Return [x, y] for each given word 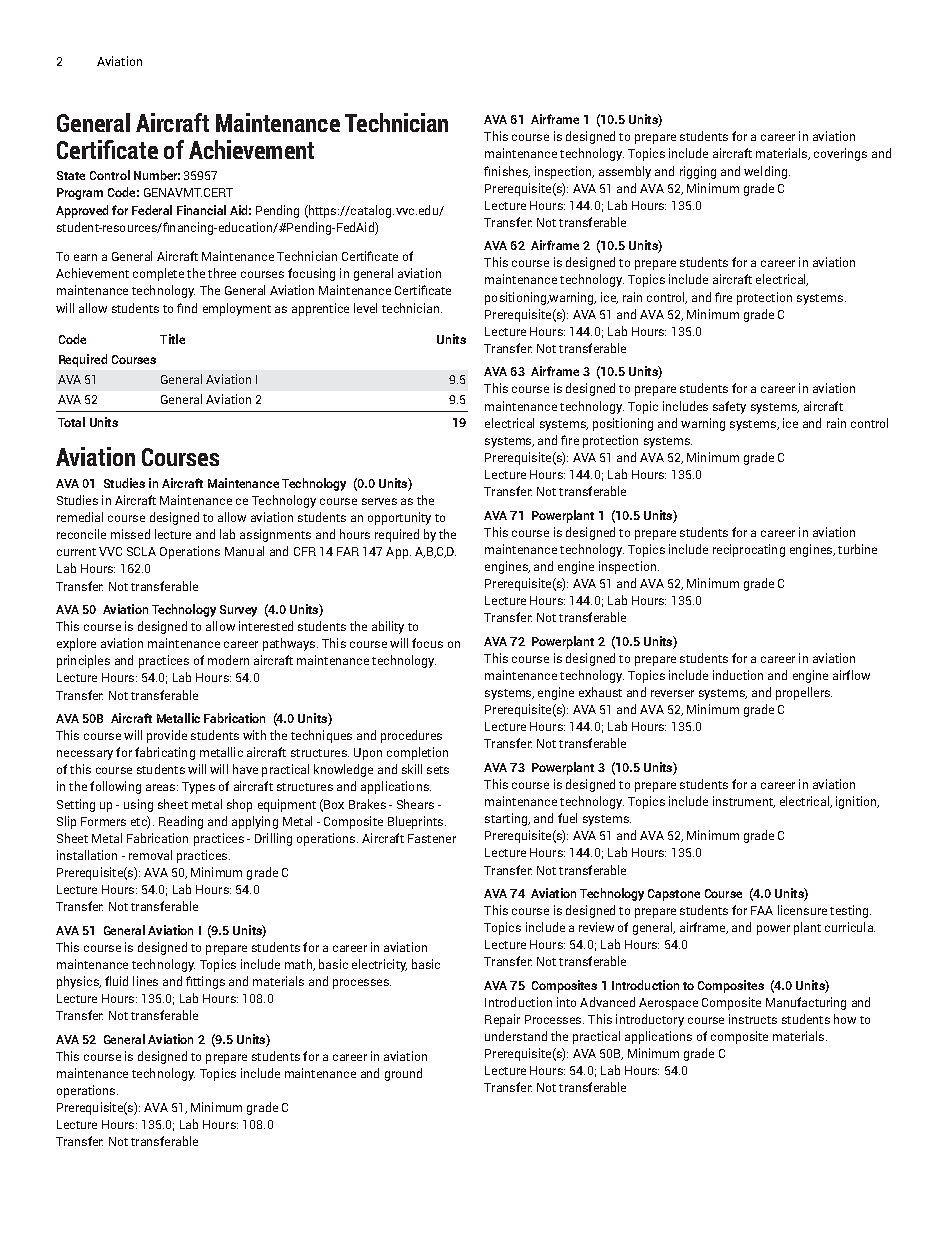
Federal [152, 210]
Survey [238, 611]
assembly [625, 172]
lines [145, 981]
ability [388, 627]
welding [767, 172]
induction [738, 675]
